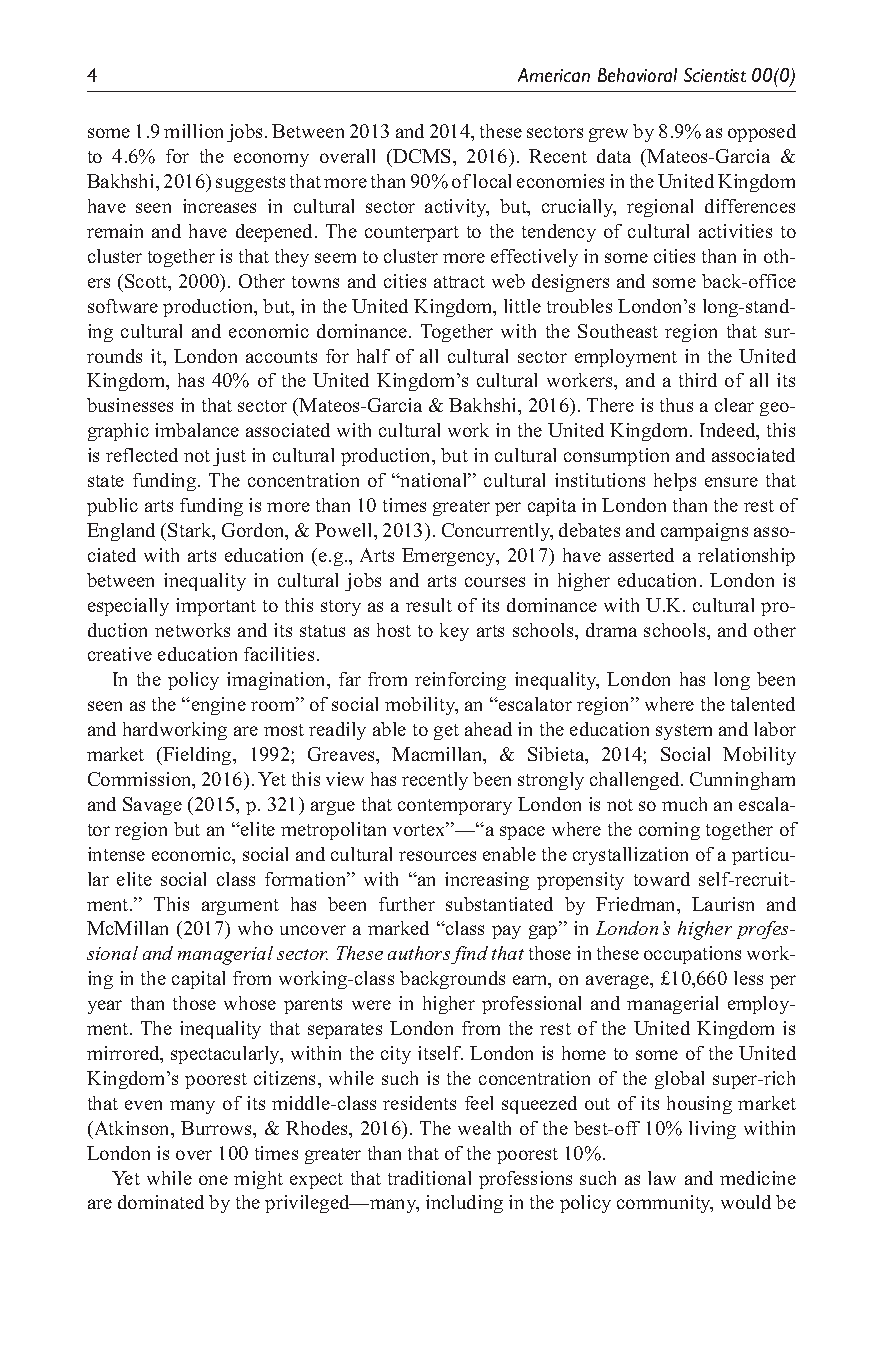 The height and width of the screenshot is (1345, 896). I want to click on toward, so click(662, 879).
